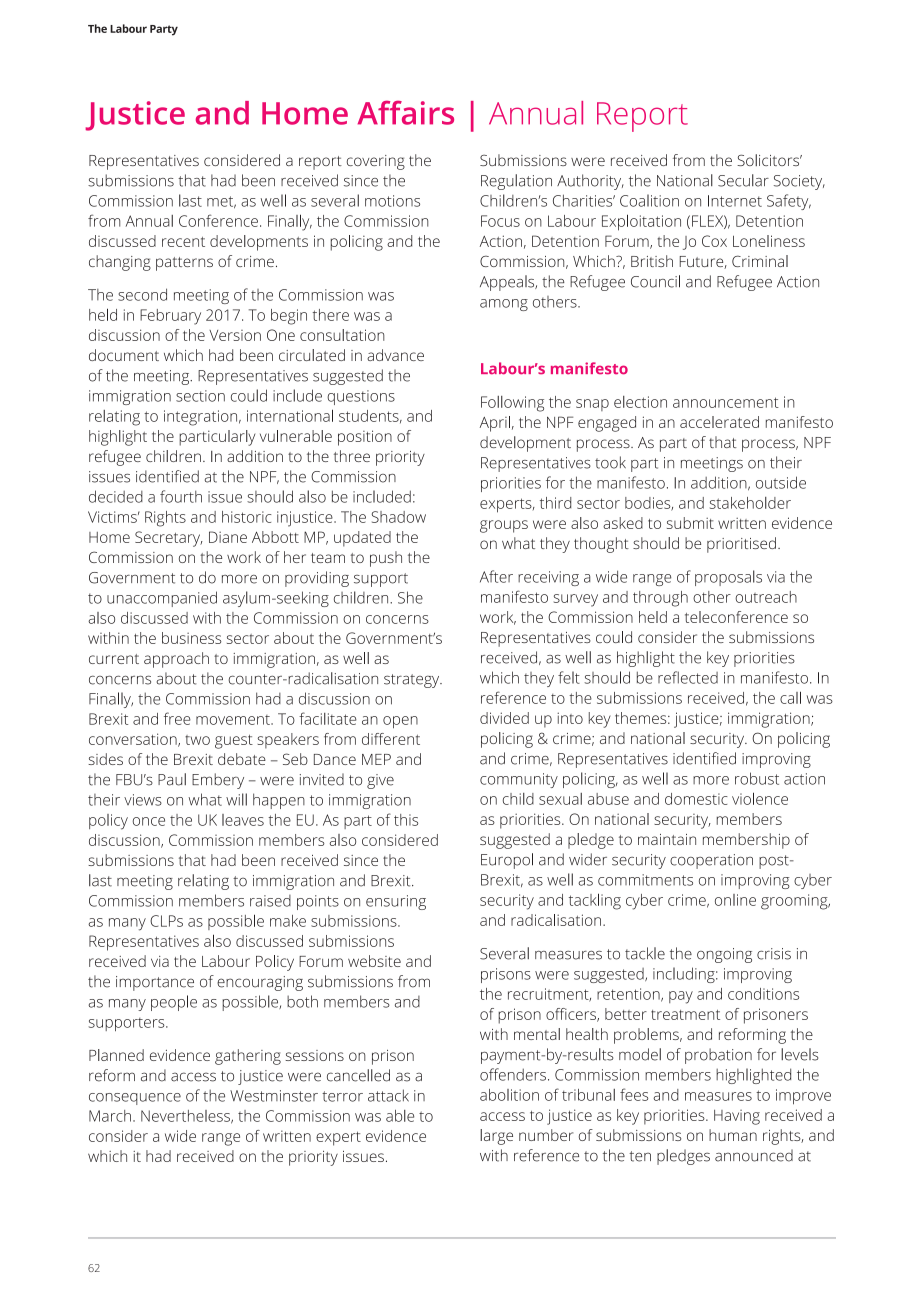 The height and width of the document is (1308, 924). I want to click on raised, so click(270, 901).
